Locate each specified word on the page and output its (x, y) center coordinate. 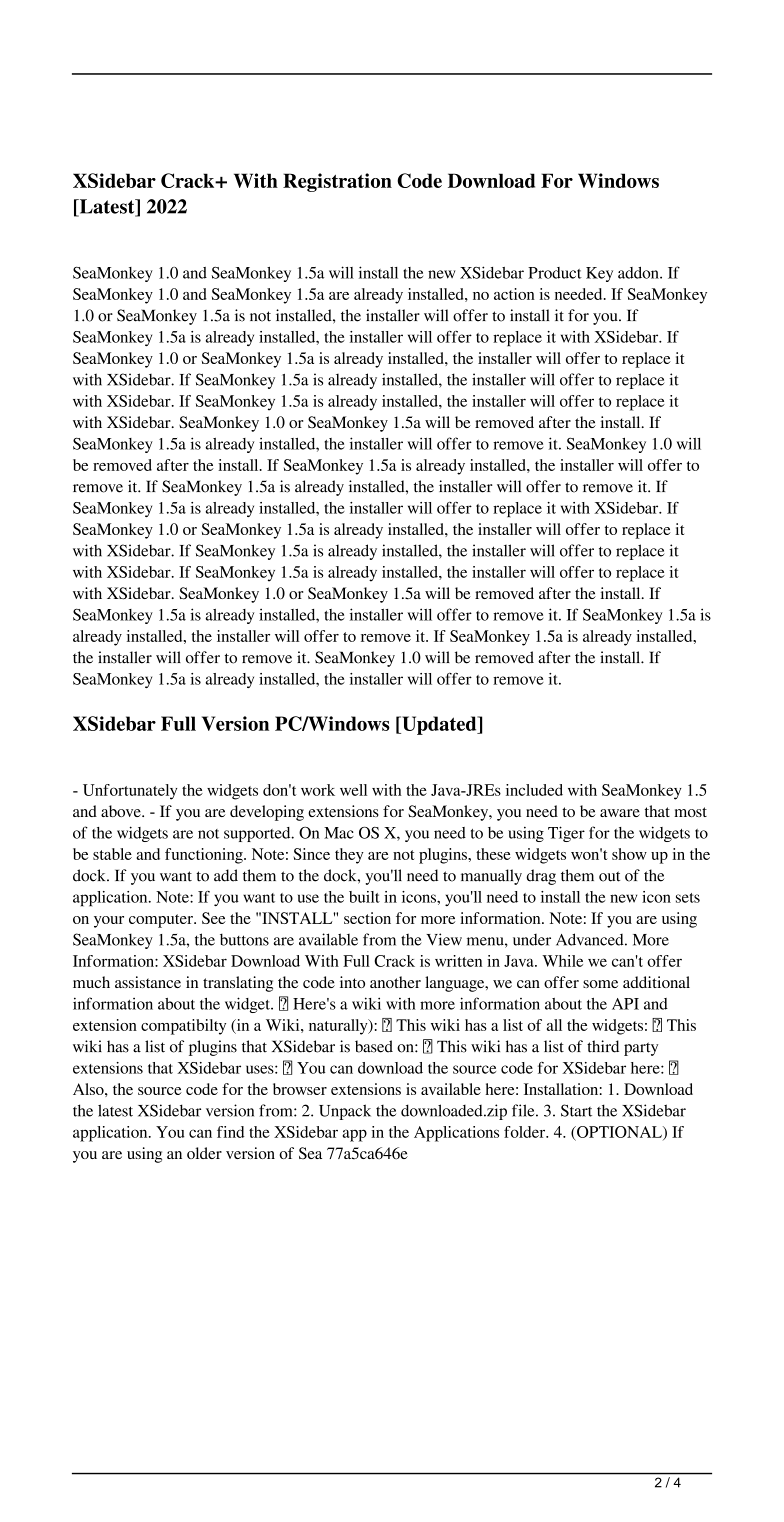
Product (555, 273)
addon (639, 273)
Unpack (345, 1112)
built (364, 897)
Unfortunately (130, 792)
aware (620, 813)
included (534, 790)
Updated (439, 725)
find (230, 1132)
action (514, 294)
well (353, 790)
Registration (337, 182)
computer (162, 921)
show (629, 854)
